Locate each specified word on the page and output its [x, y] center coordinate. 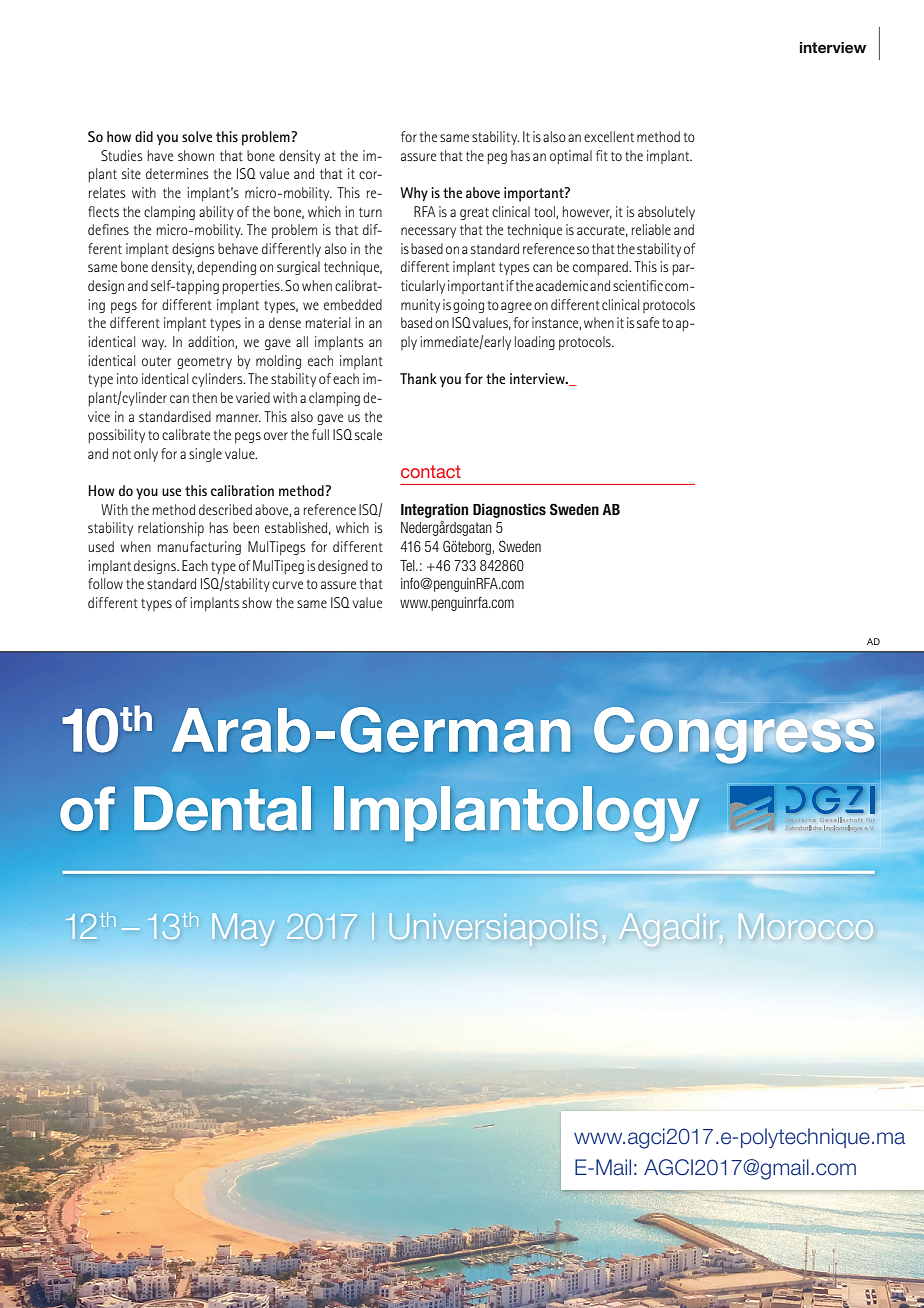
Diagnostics [509, 510]
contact [431, 471]
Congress [735, 733]
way [154, 344]
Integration [434, 510]
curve [287, 585]
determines [177, 173]
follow [105, 583]
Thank [418, 378]
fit [602, 155]
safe [648, 322]
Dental [222, 808]
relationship [171, 529]
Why [414, 194]
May [243, 930]
